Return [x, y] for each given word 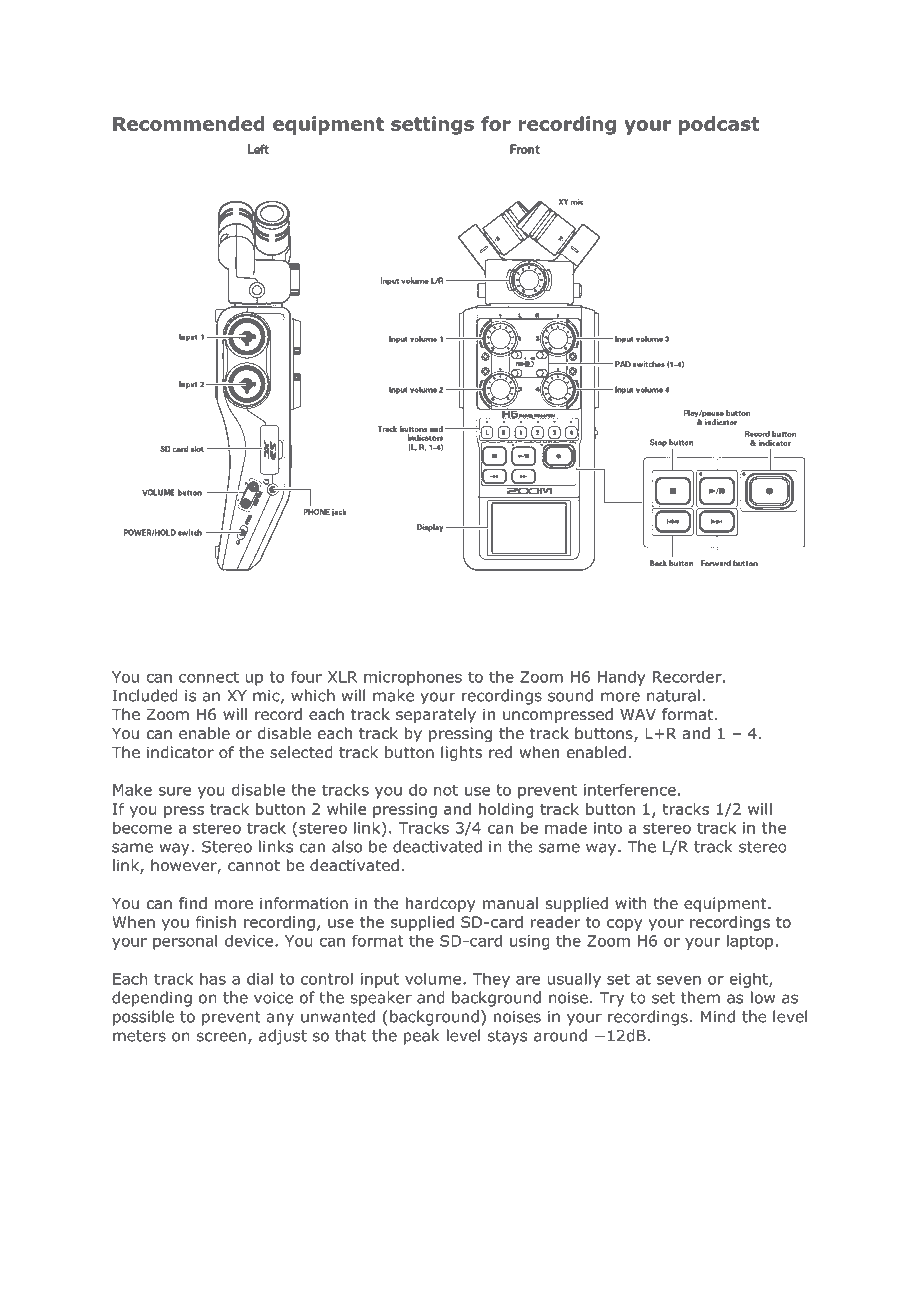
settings [432, 125]
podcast [719, 125]
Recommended [189, 123]
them [700, 997]
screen [221, 1037]
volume [433, 978]
